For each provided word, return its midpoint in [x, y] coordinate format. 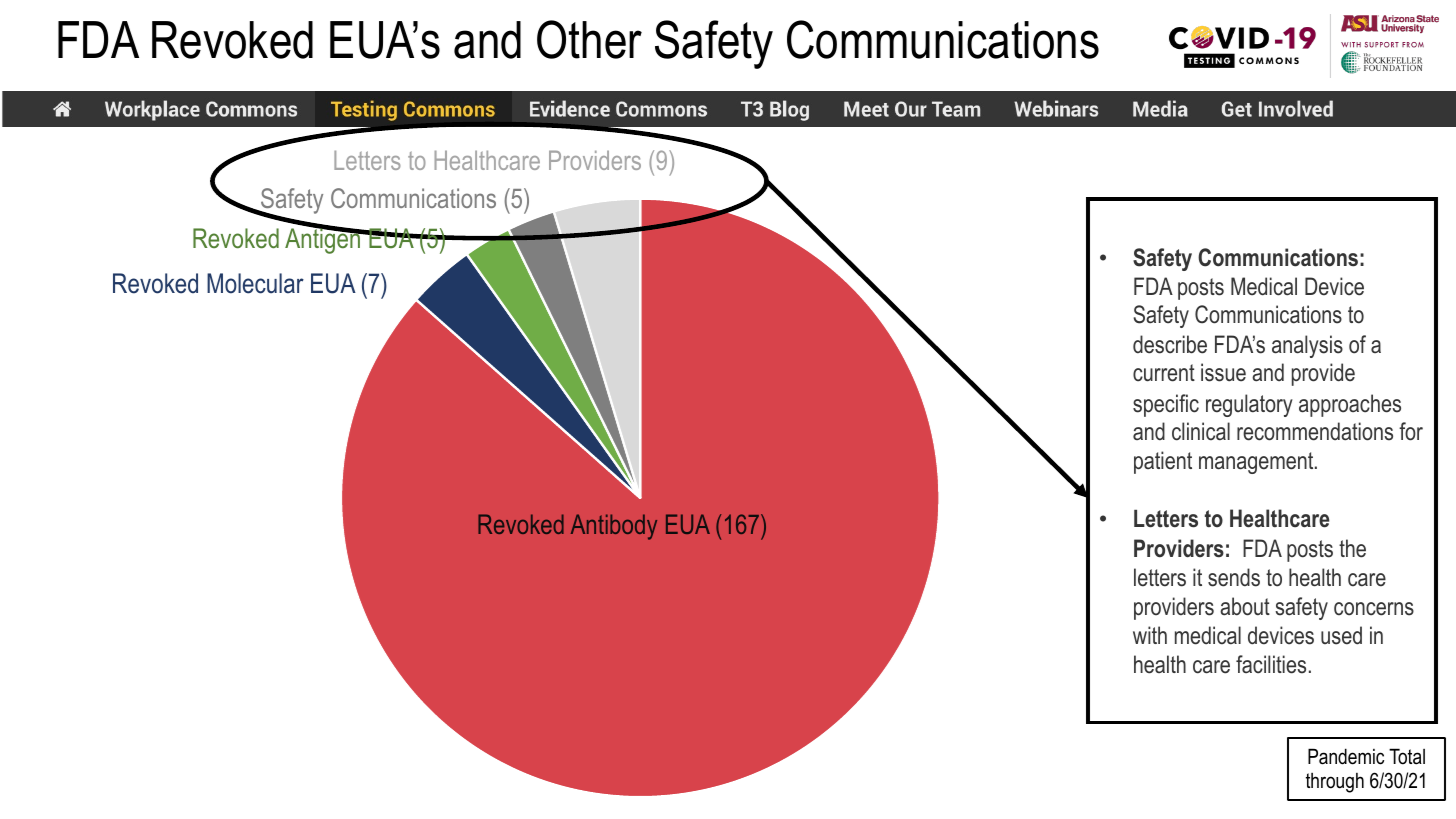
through [1335, 783]
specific [1166, 405]
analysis [1307, 346]
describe [1170, 344]
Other [589, 39]
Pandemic [1346, 756]
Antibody [614, 527]
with [1150, 635]
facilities [1271, 664]
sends [1234, 577]
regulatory [1249, 405]
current [1164, 373]
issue [1223, 372]
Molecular [255, 283]
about [1245, 606]
